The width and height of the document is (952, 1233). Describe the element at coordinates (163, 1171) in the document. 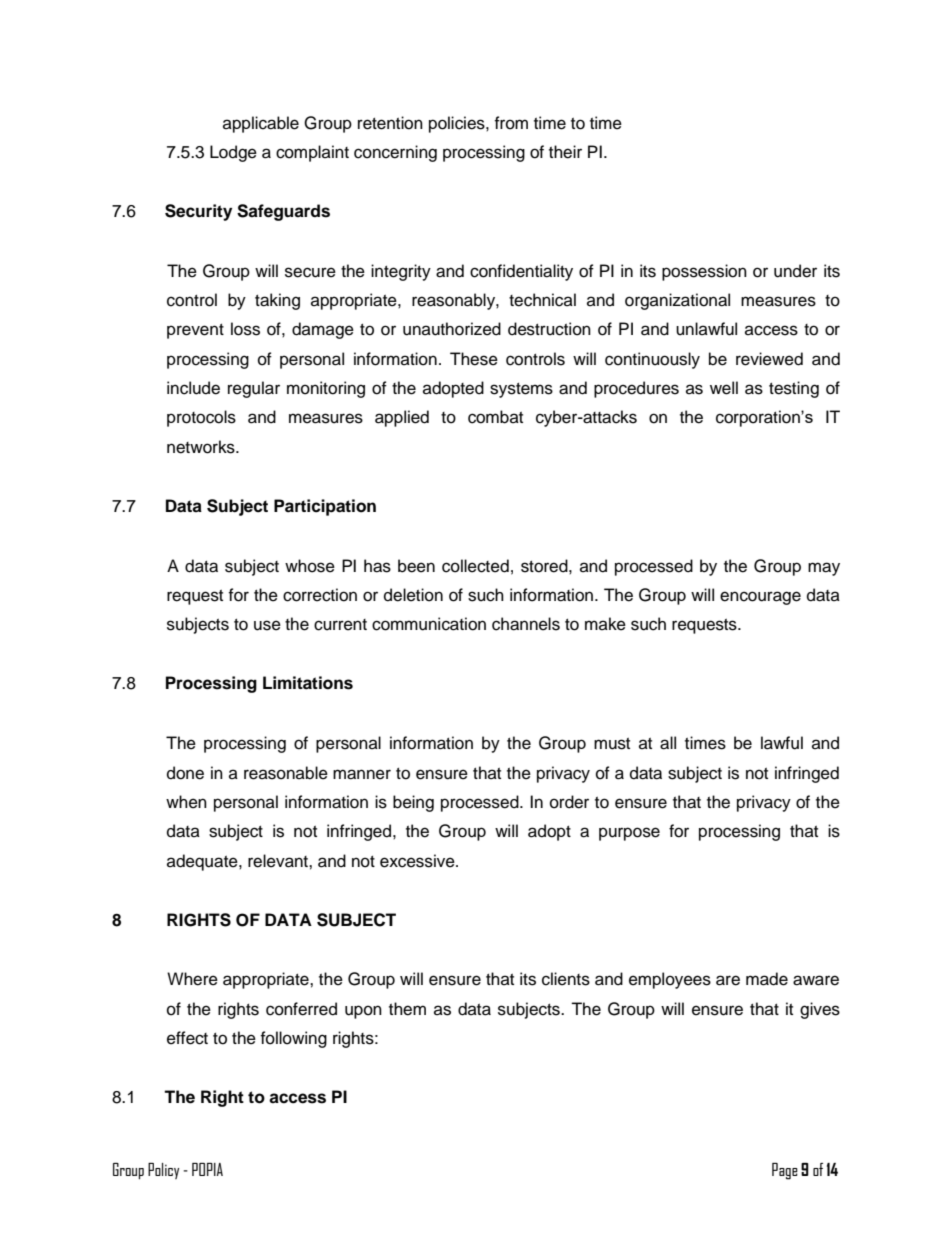

I see `Policy` at that location.
